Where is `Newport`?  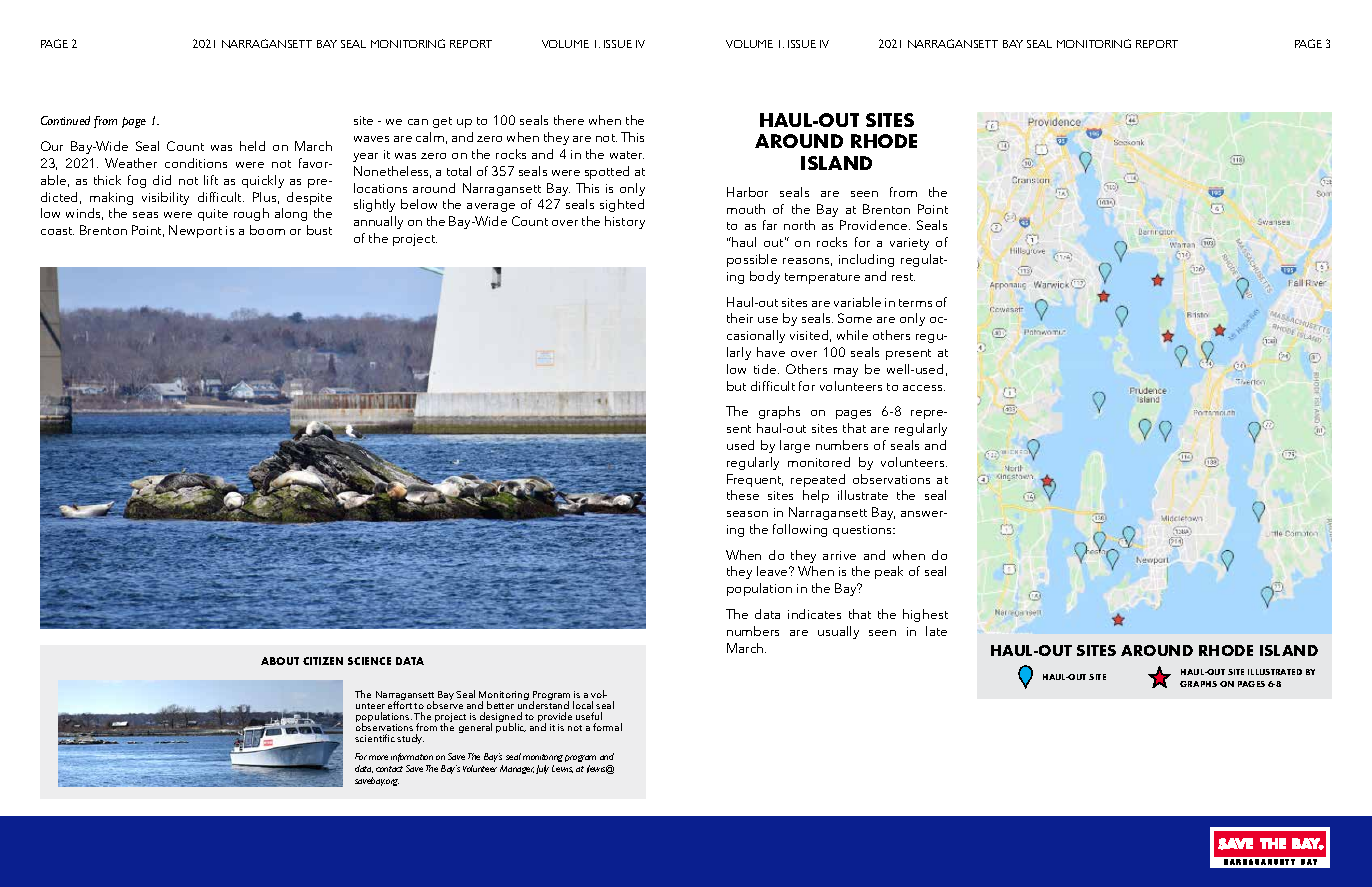
Newport is located at coordinates (195, 231).
